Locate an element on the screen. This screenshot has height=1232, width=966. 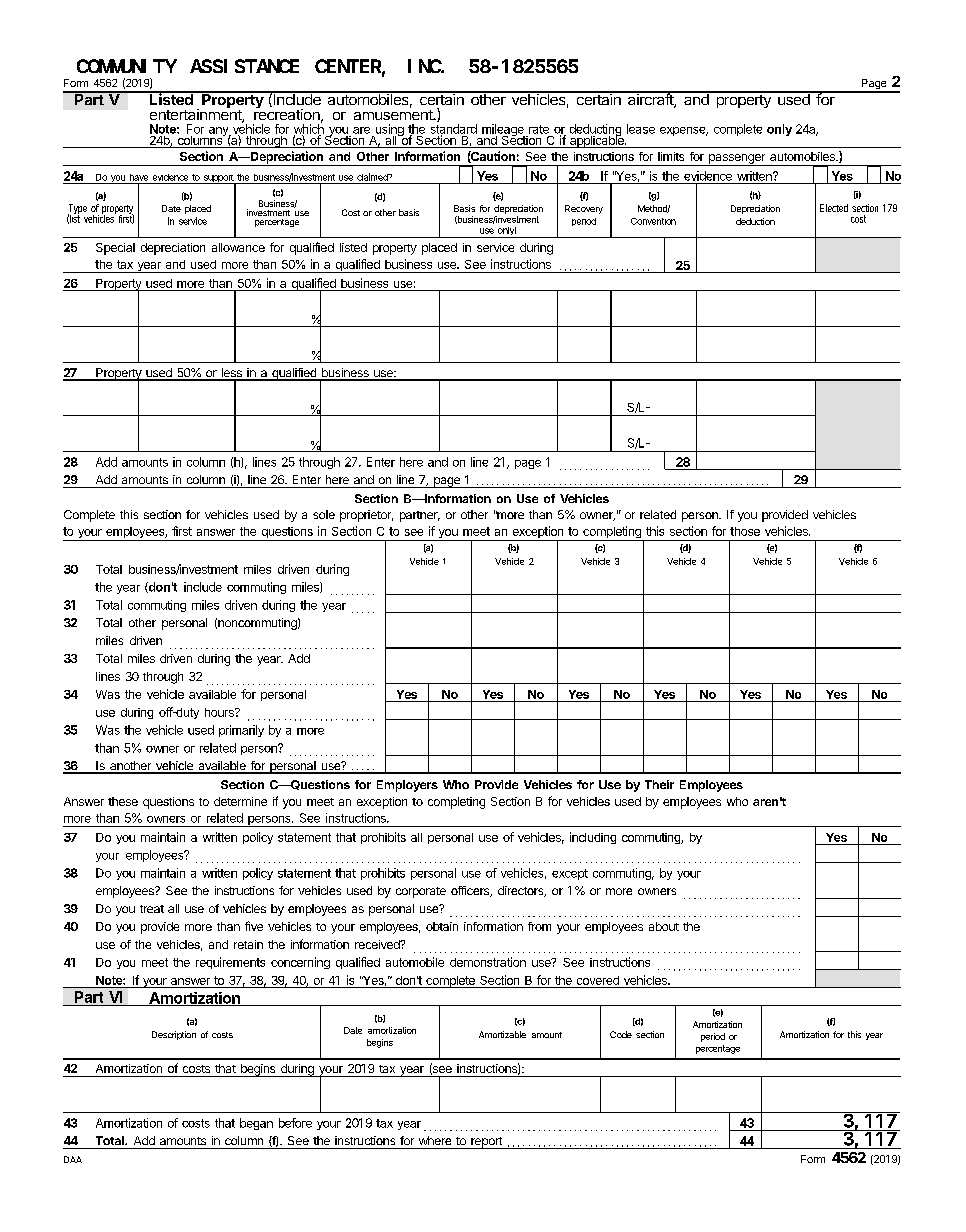
Their is located at coordinates (659, 784).
